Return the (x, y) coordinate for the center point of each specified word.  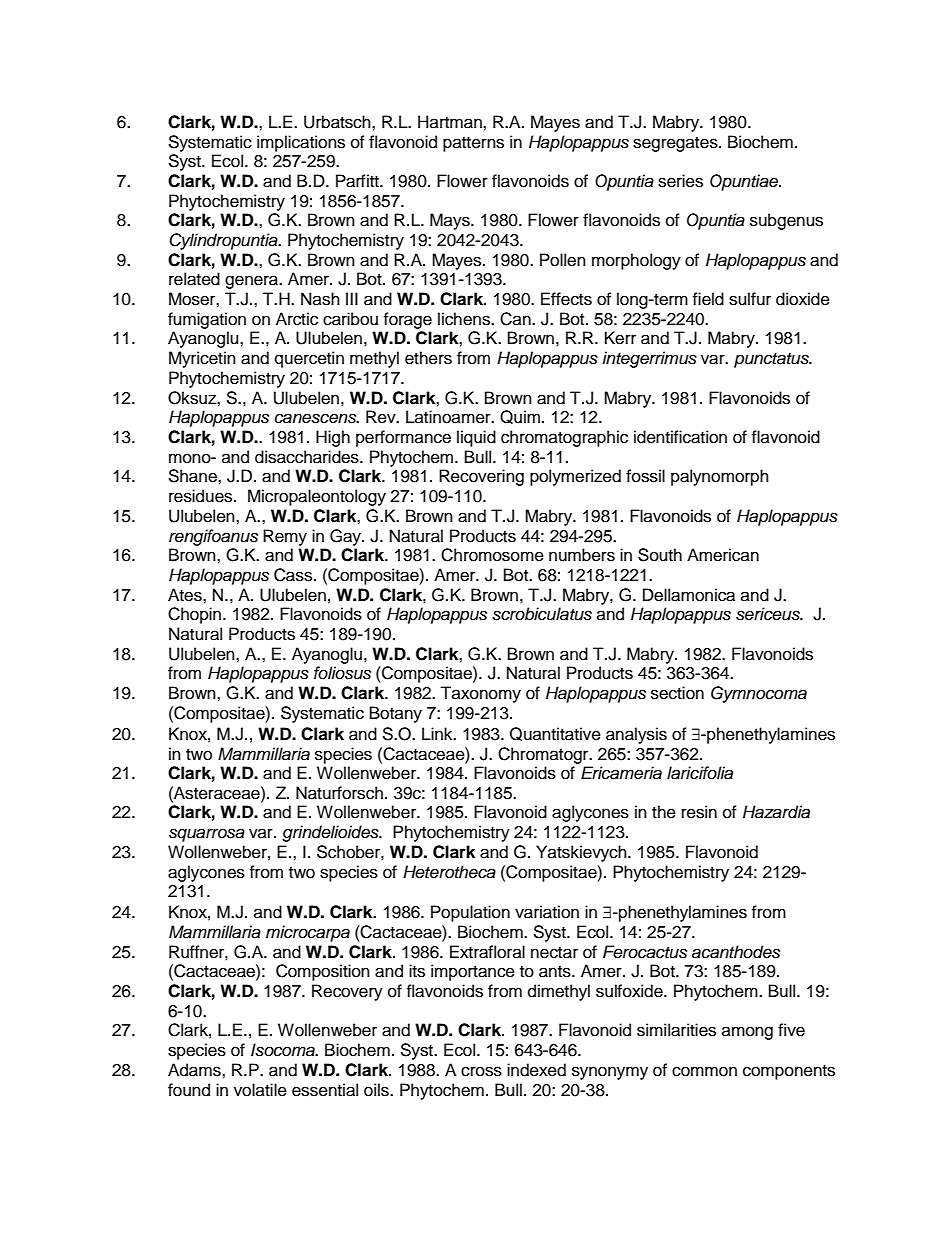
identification (680, 437)
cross (481, 1071)
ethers (428, 358)
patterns (473, 144)
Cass (294, 575)
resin (699, 812)
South (660, 555)
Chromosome (492, 555)
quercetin (309, 359)
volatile (260, 1090)
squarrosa (207, 835)
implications (301, 143)
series (680, 181)
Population (470, 913)
